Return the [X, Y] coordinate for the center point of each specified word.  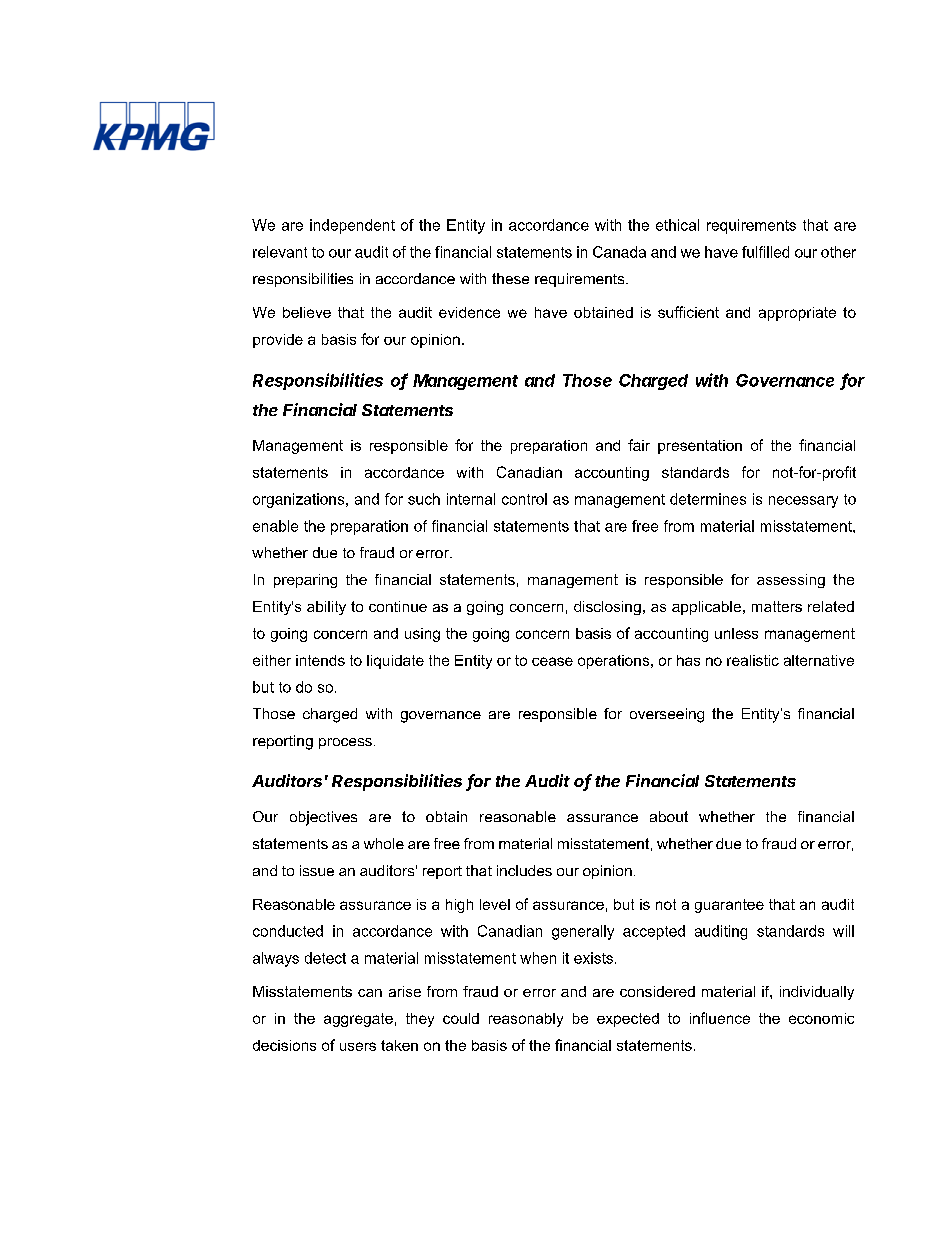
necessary [803, 502]
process [345, 743]
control [524, 499]
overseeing [667, 715]
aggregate [358, 1020]
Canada [619, 252]
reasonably [526, 1020]
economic [821, 1018]
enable [275, 526]
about [669, 816]
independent [352, 226]
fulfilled [765, 252]
